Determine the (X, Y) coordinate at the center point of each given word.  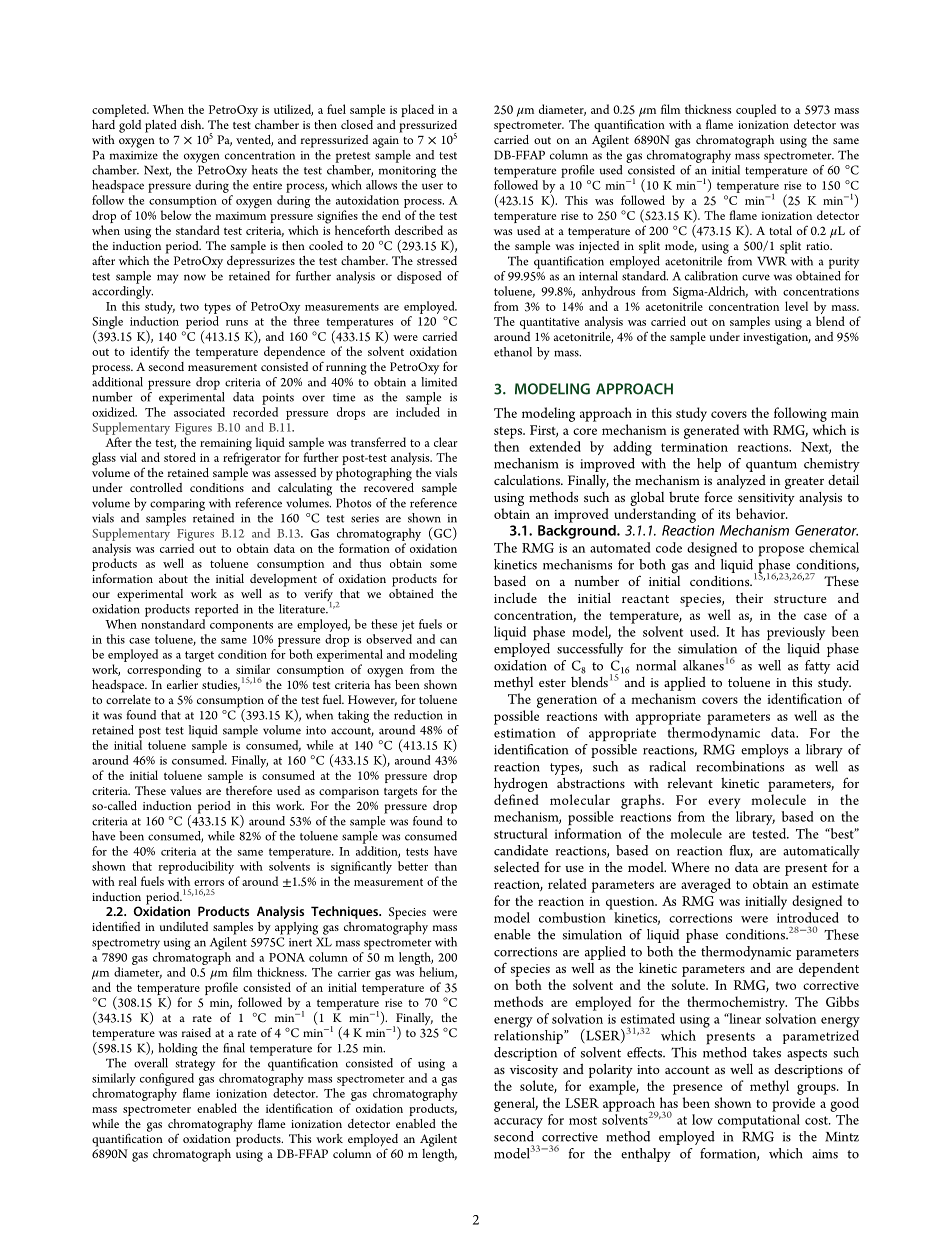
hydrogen (521, 785)
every (724, 803)
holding (178, 1049)
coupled (756, 110)
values (186, 790)
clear (446, 442)
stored (180, 457)
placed (417, 110)
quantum (771, 466)
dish (192, 124)
